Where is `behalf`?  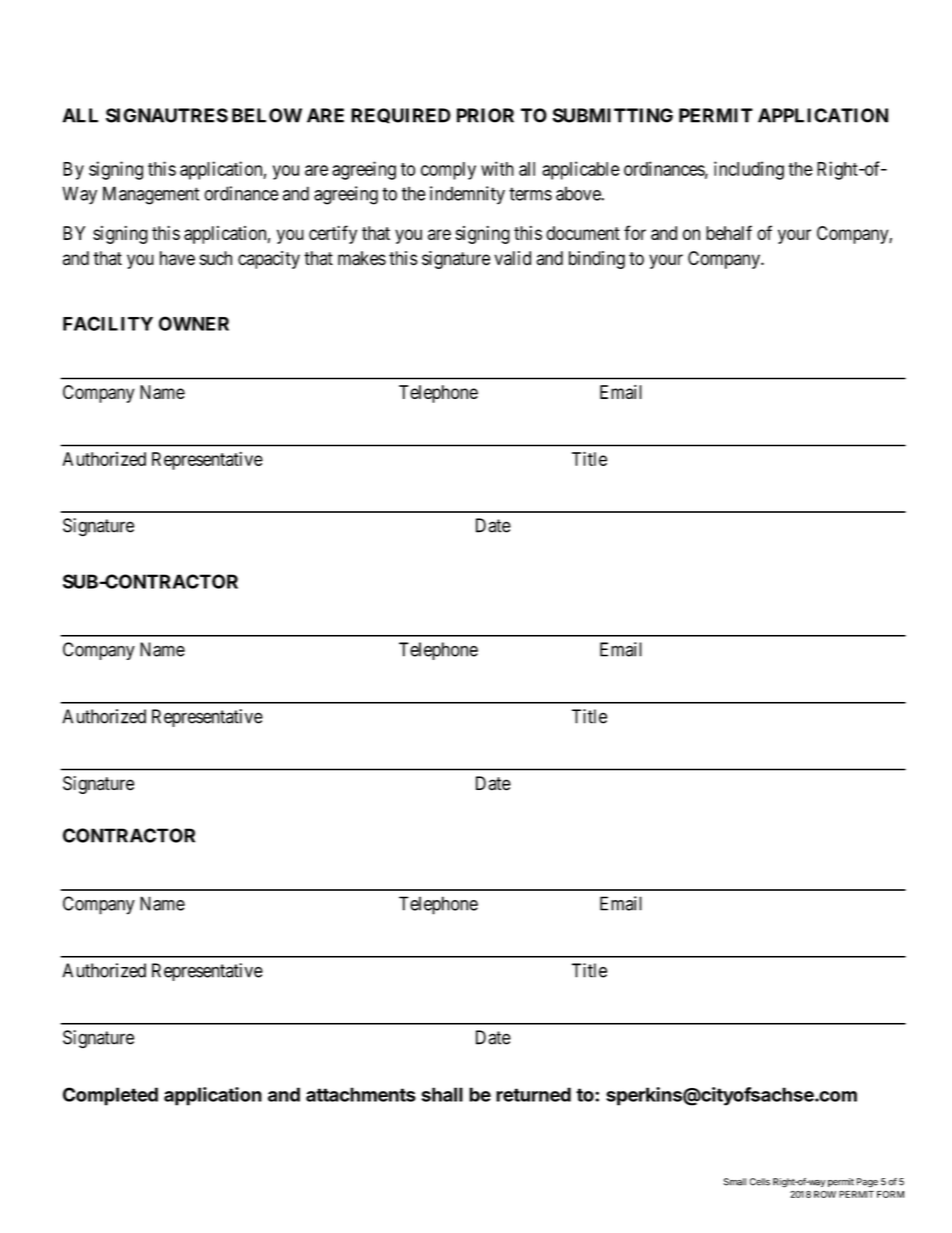 behalf is located at coordinates (729, 232).
